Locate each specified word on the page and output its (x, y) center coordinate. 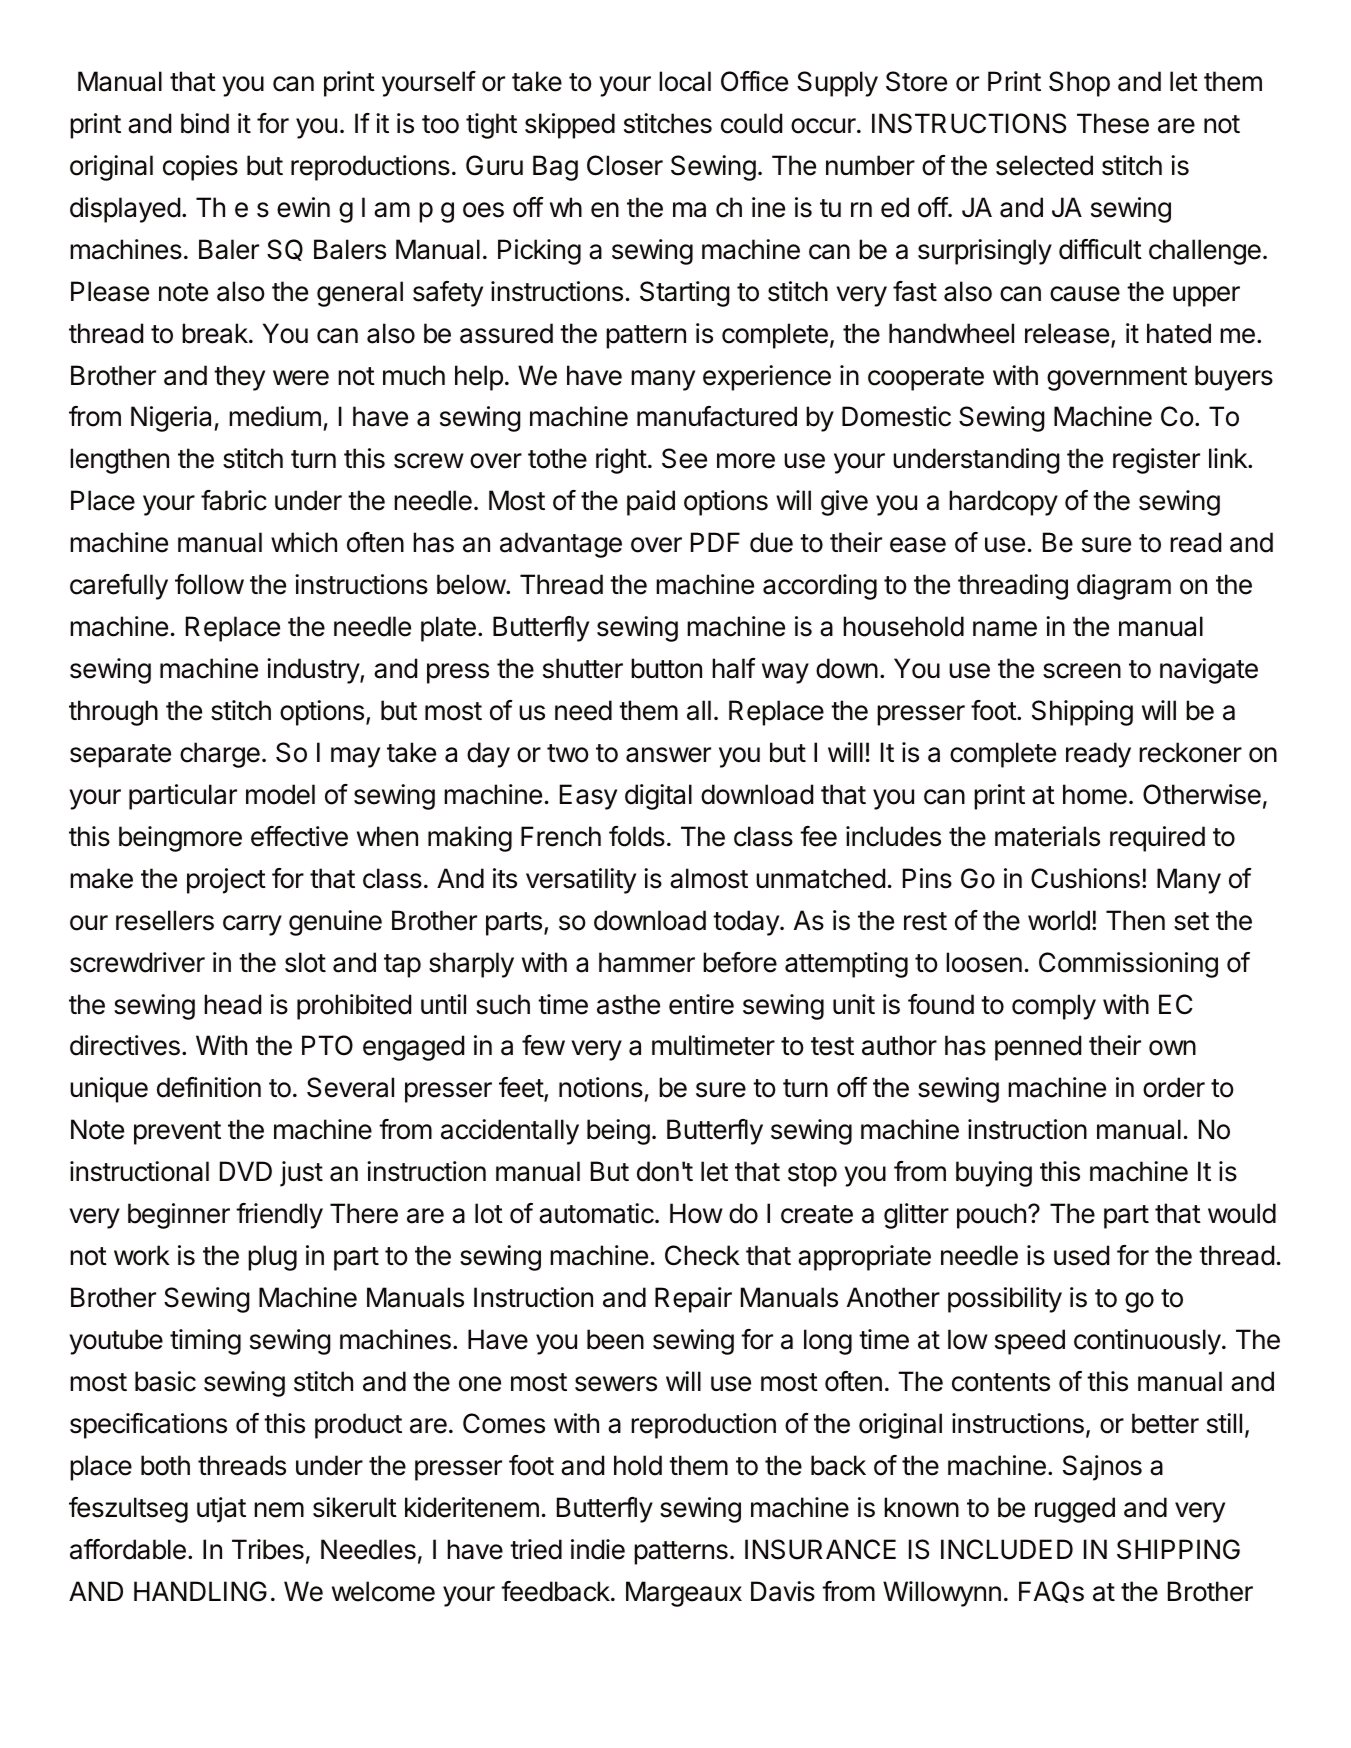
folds (637, 836)
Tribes (268, 1549)
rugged (1075, 1510)
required (1157, 839)
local (685, 81)
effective (299, 836)
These (1113, 123)
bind (205, 123)
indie (598, 1549)
